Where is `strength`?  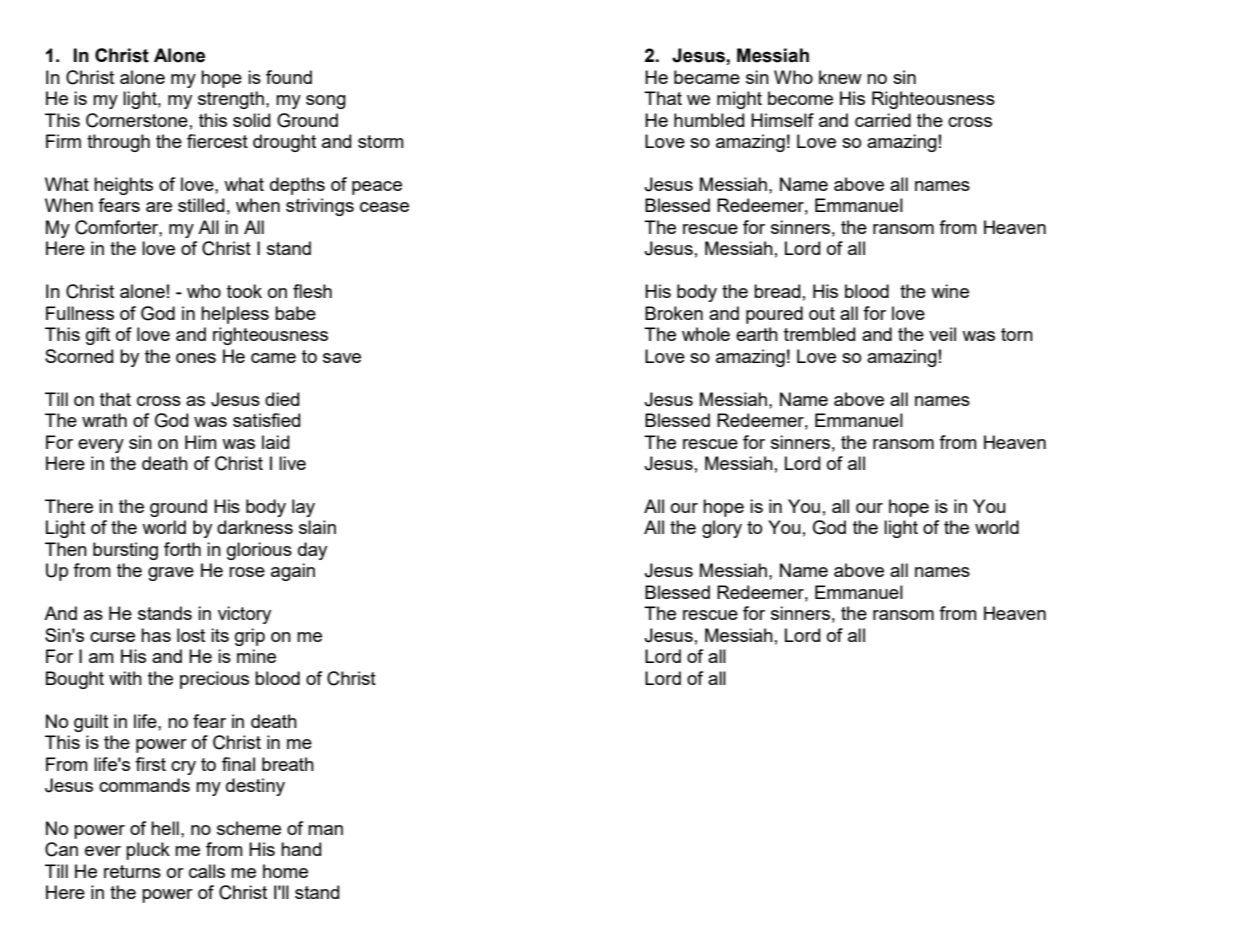
strength is located at coordinates (231, 100).
